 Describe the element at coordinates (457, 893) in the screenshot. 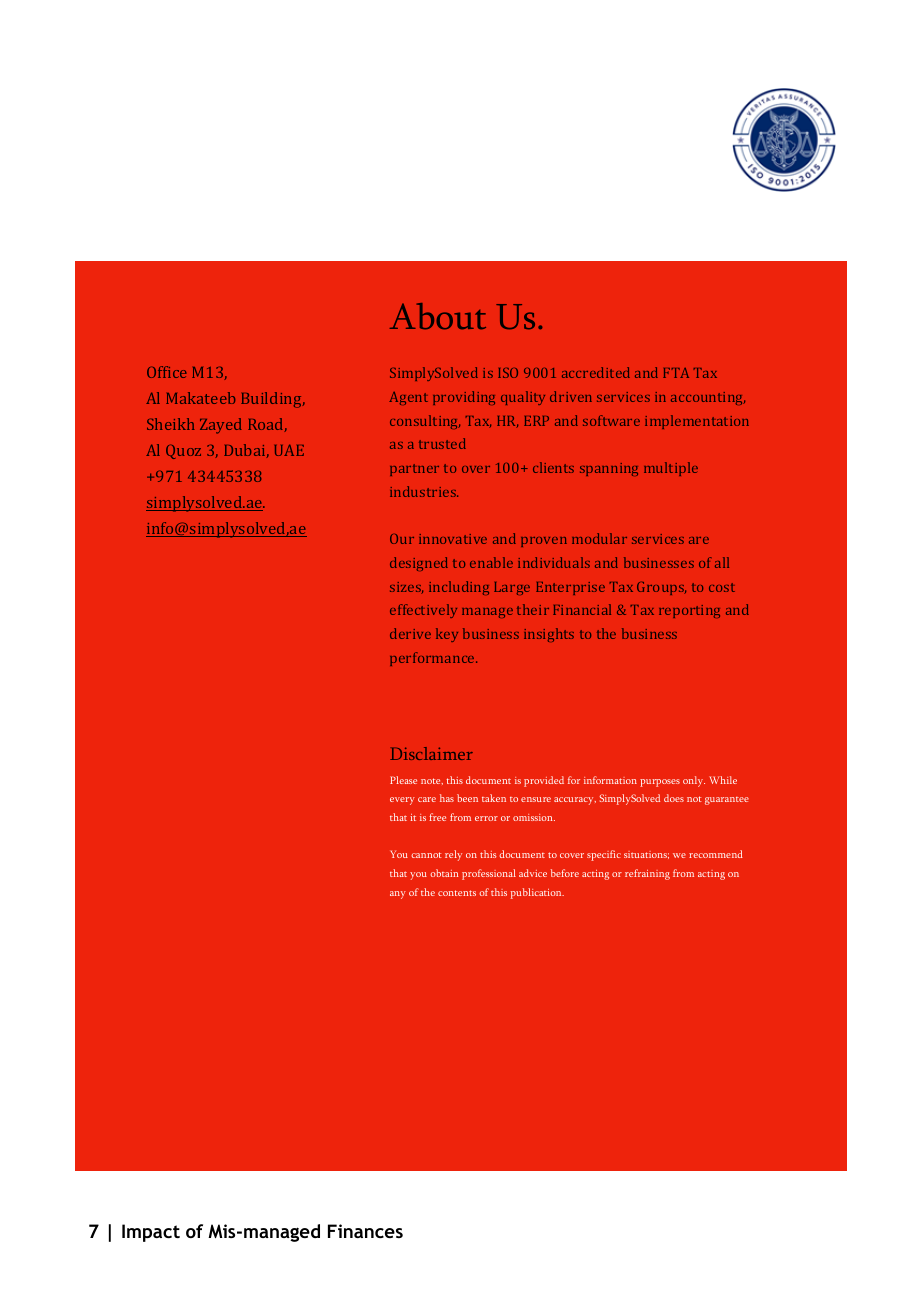

I see `contents` at that location.
